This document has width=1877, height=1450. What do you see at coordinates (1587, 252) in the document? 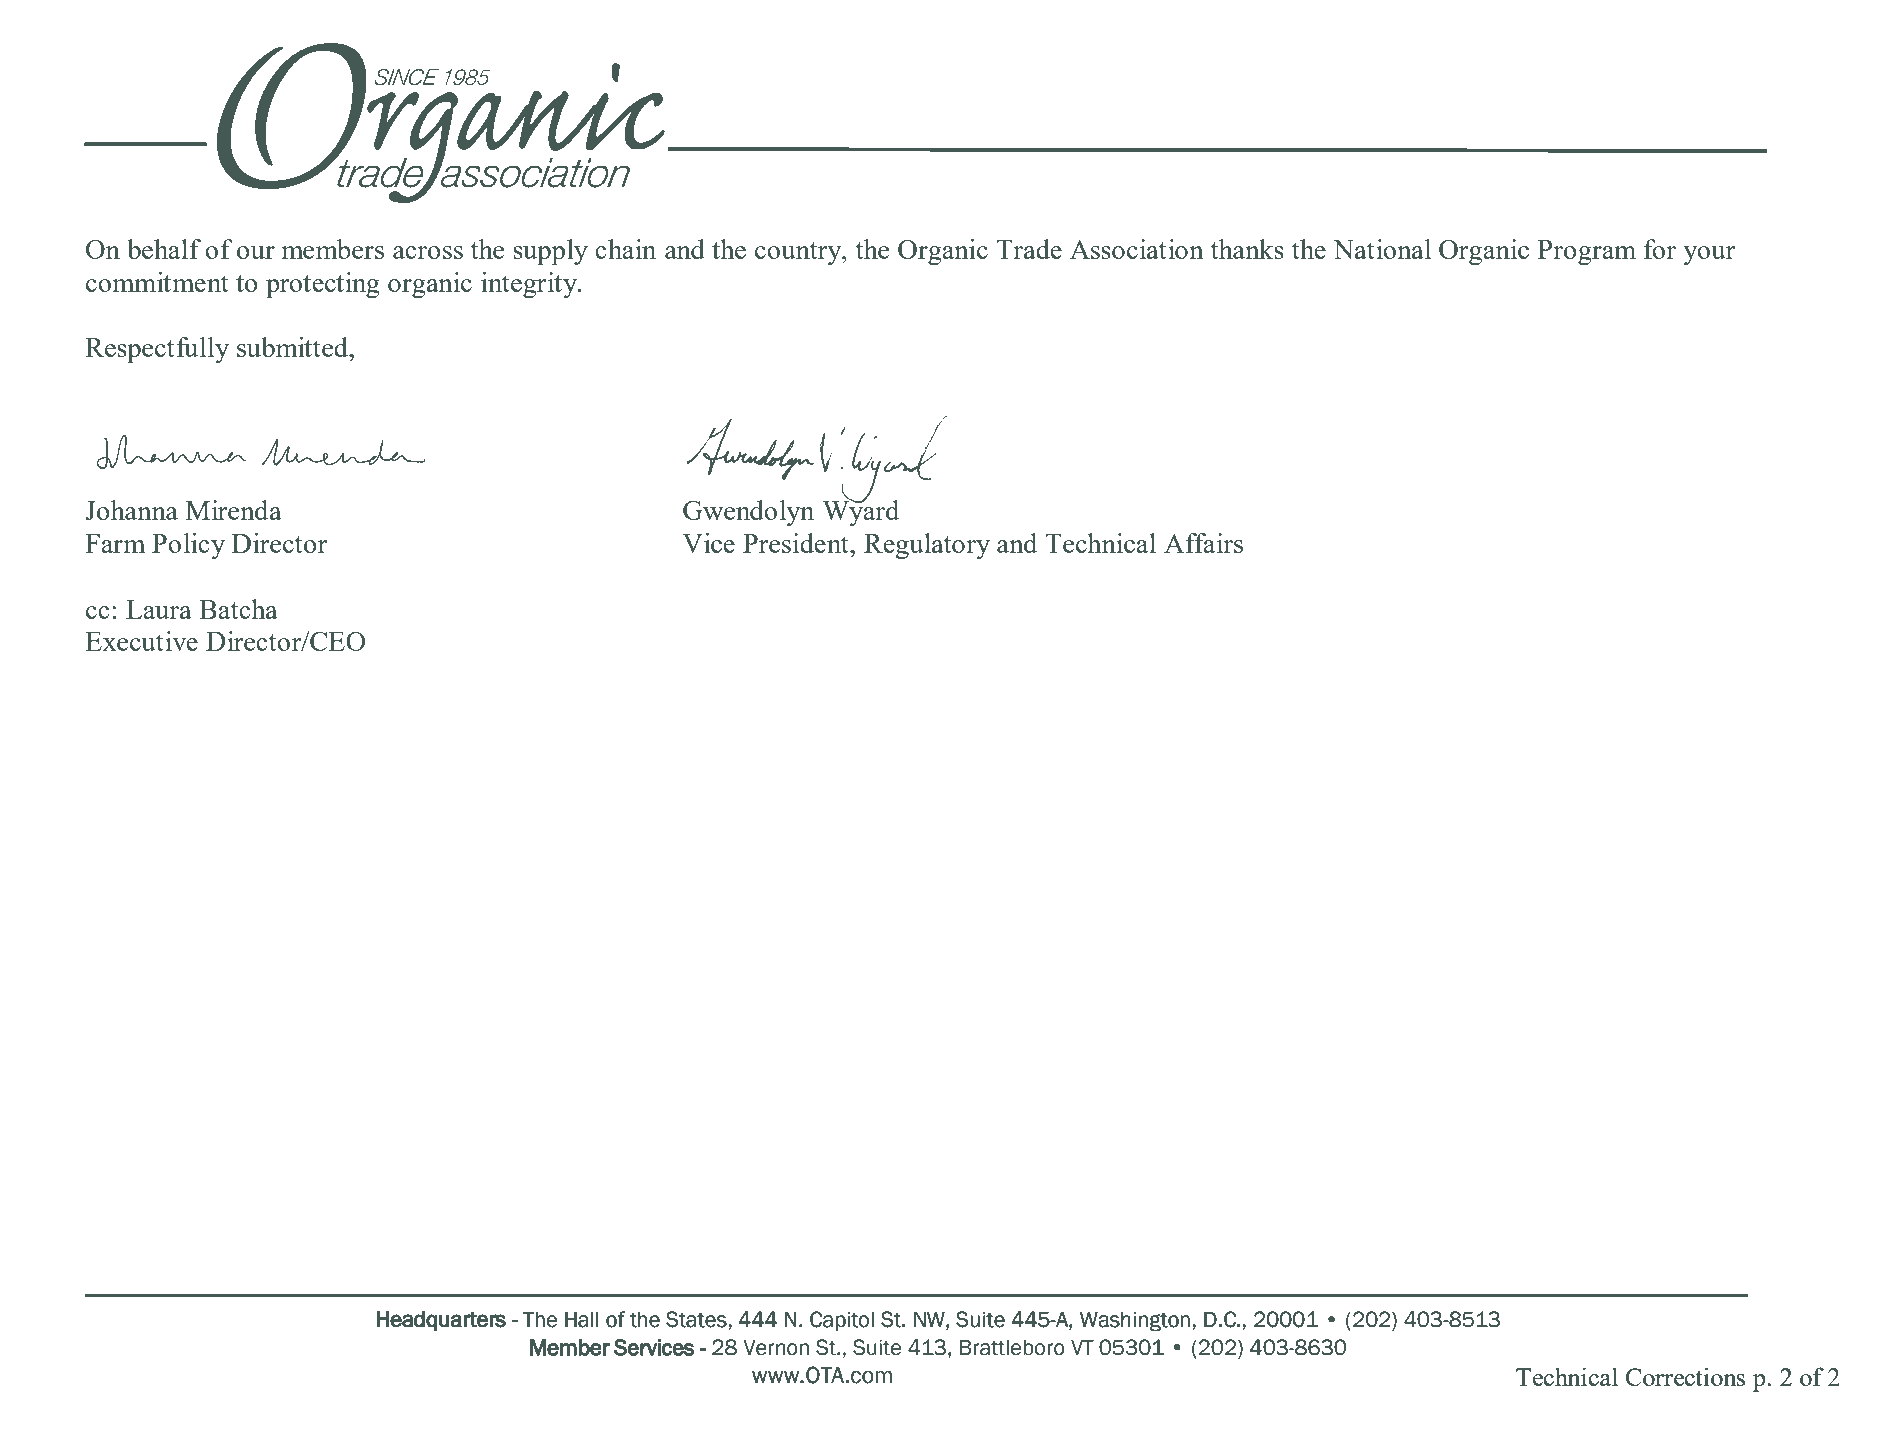
I see `Program` at bounding box center [1587, 252].
